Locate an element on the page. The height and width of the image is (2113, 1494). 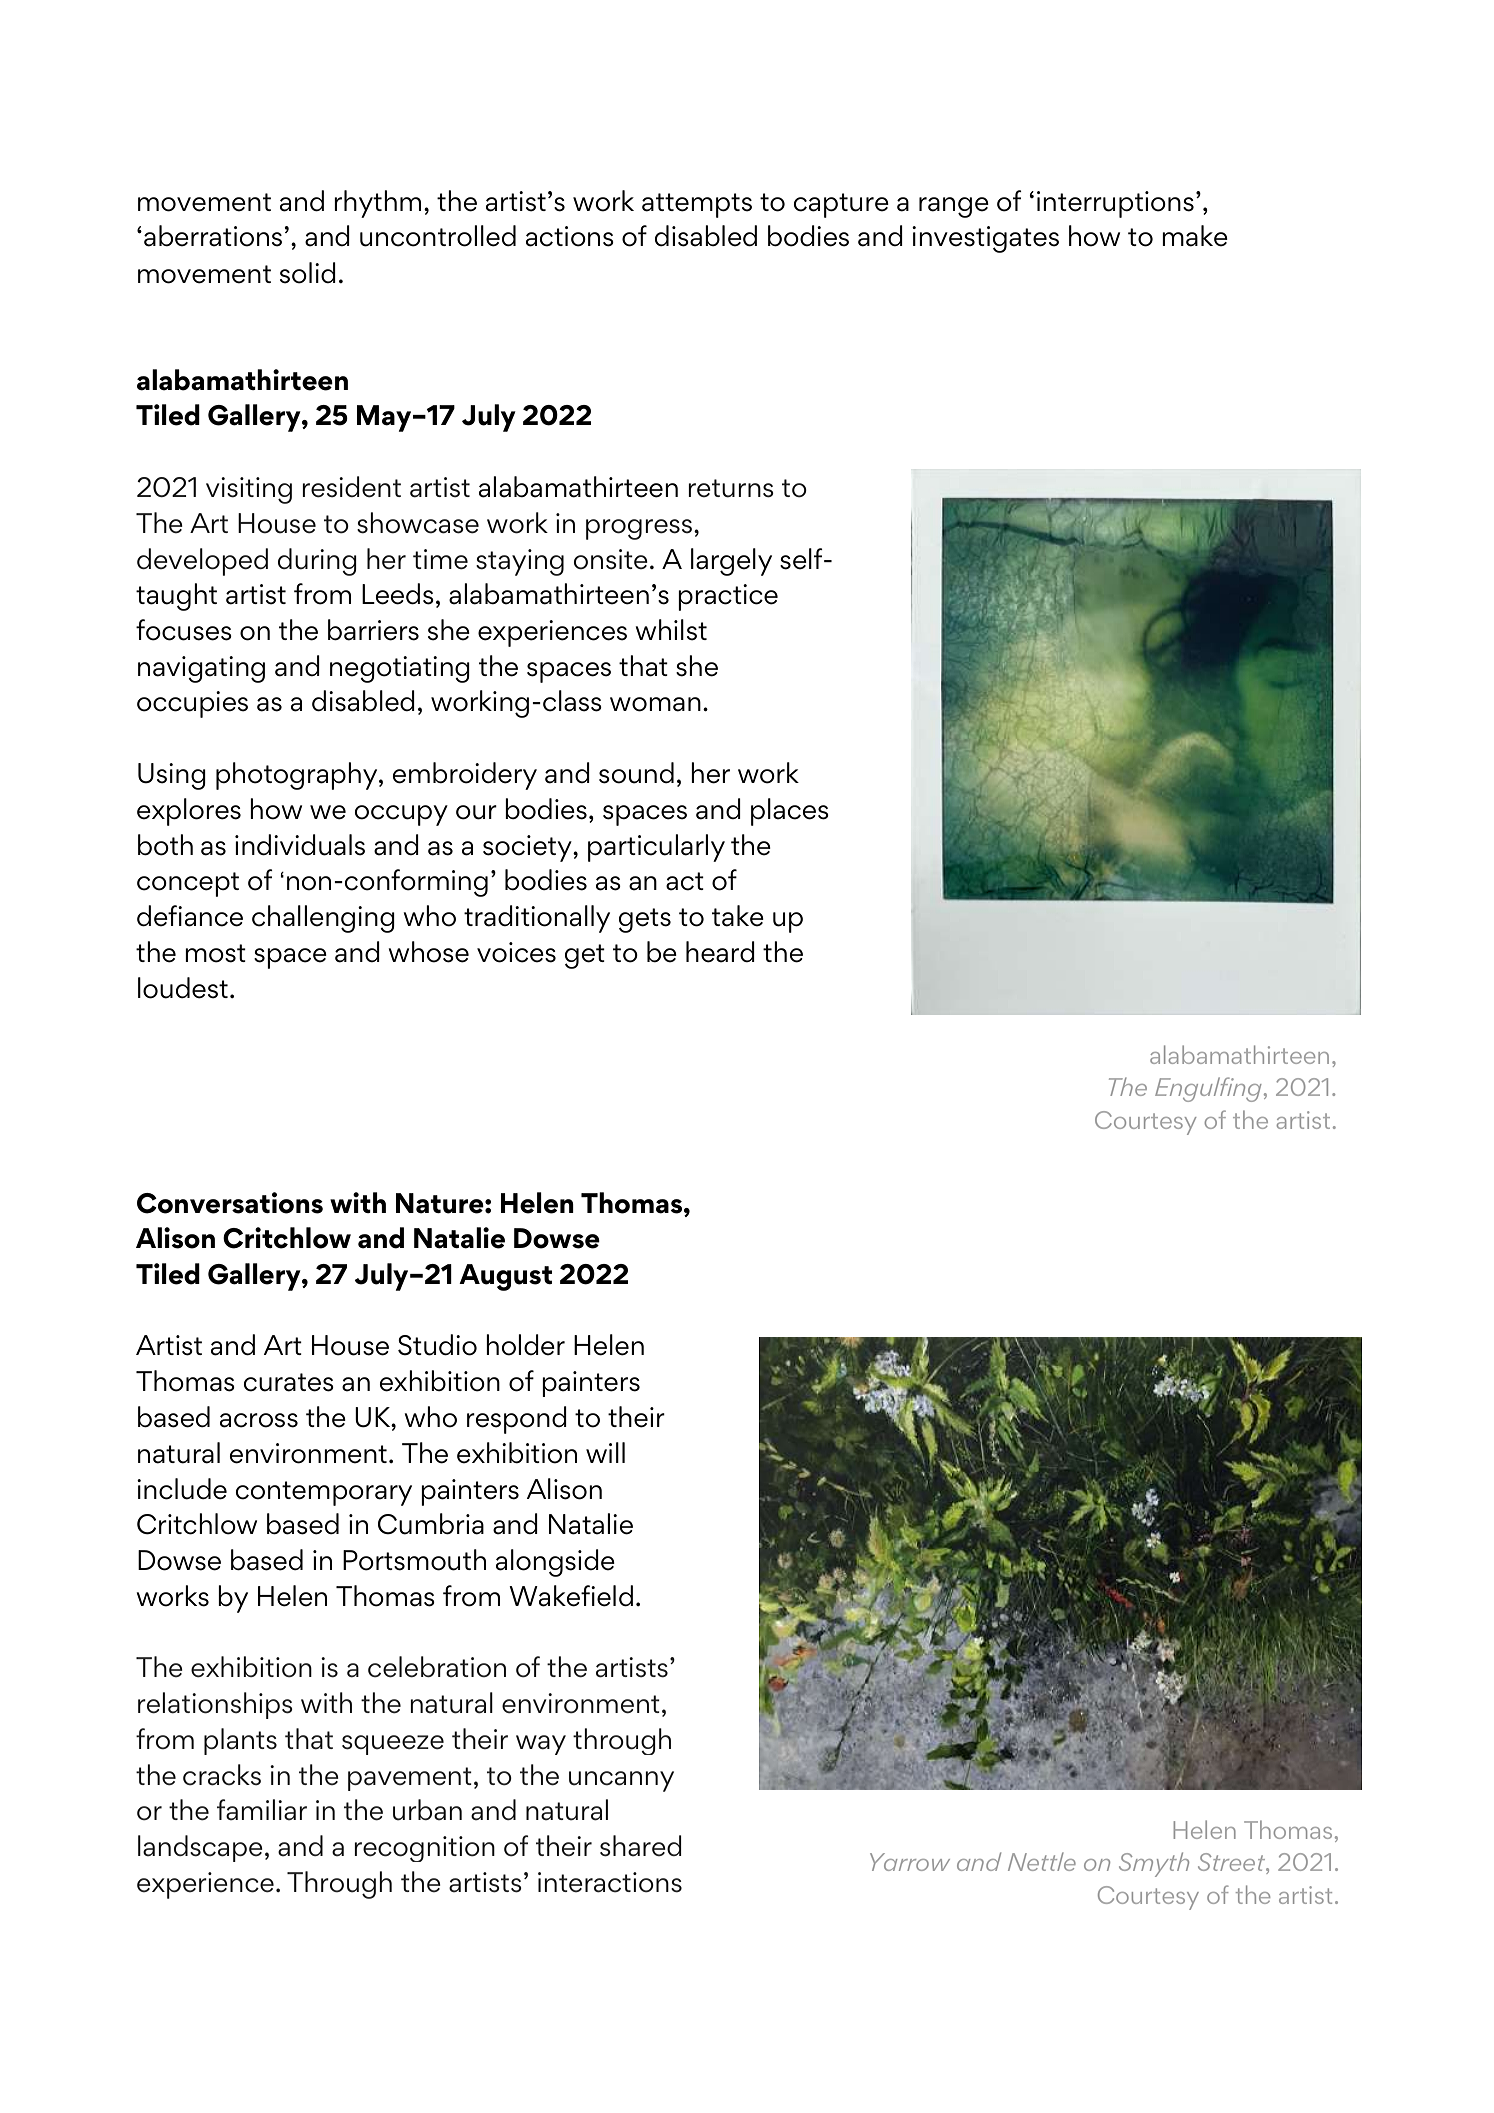
solid is located at coordinates (308, 273).
